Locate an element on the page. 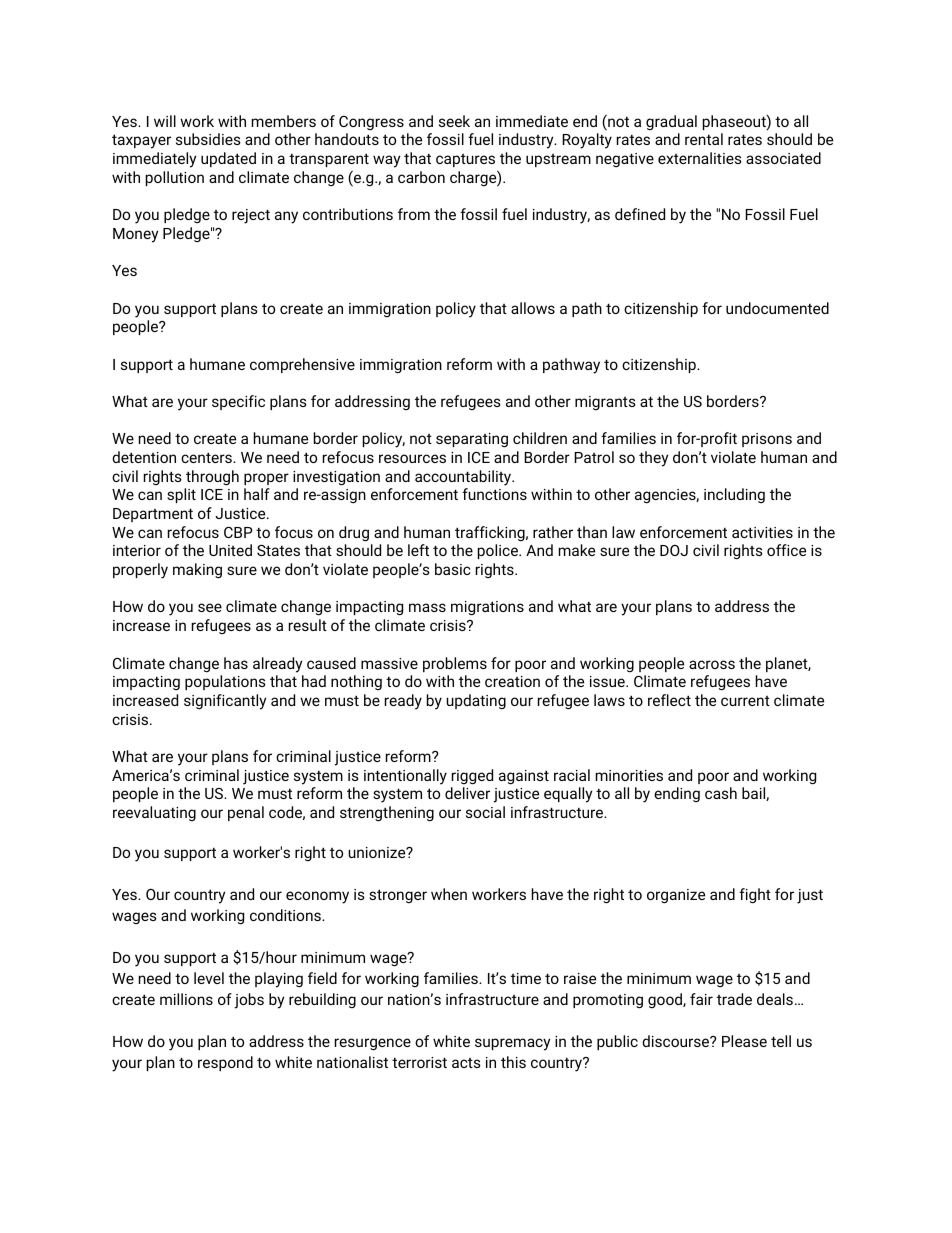  captures is located at coordinates (465, 160).
